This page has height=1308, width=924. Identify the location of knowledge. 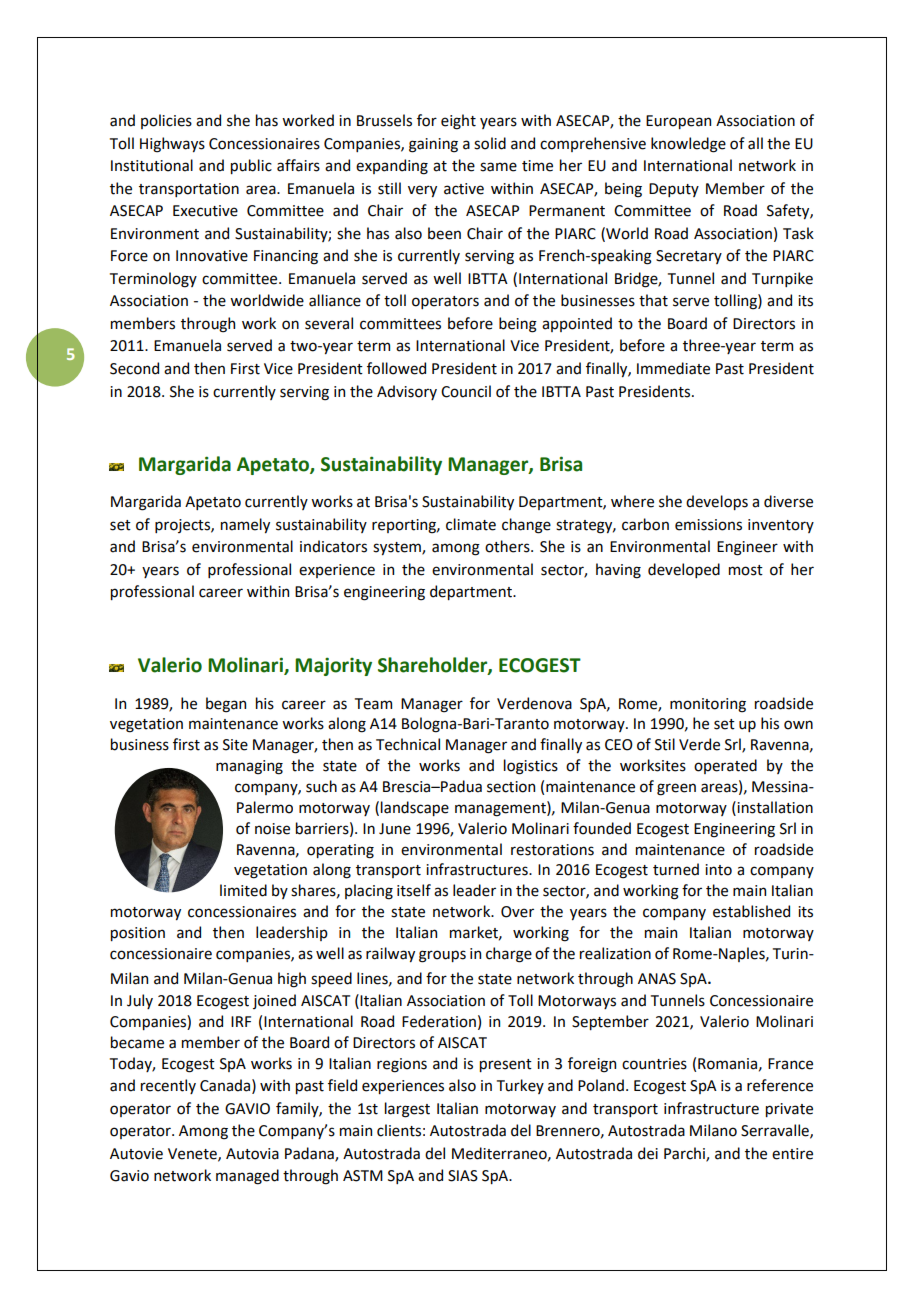
(688, 145).
